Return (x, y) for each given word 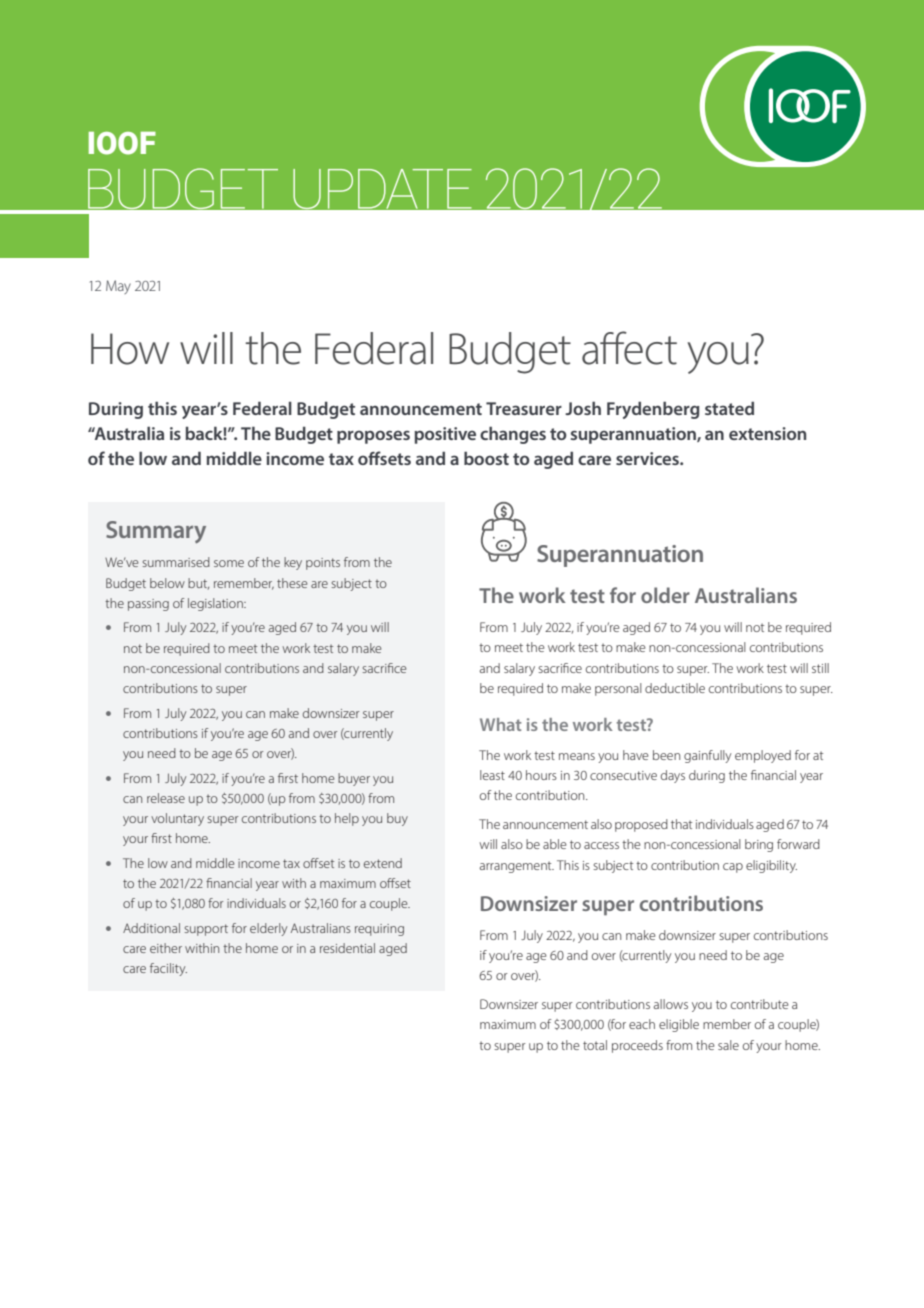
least (492, 775)
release (166, 798)
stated (729, 408)
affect (629, 348)
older (665, 595)
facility (168, 969)
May (118, 287)
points (323, 564)
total (595, 1045)
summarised (176, 562)
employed (763, 756)
